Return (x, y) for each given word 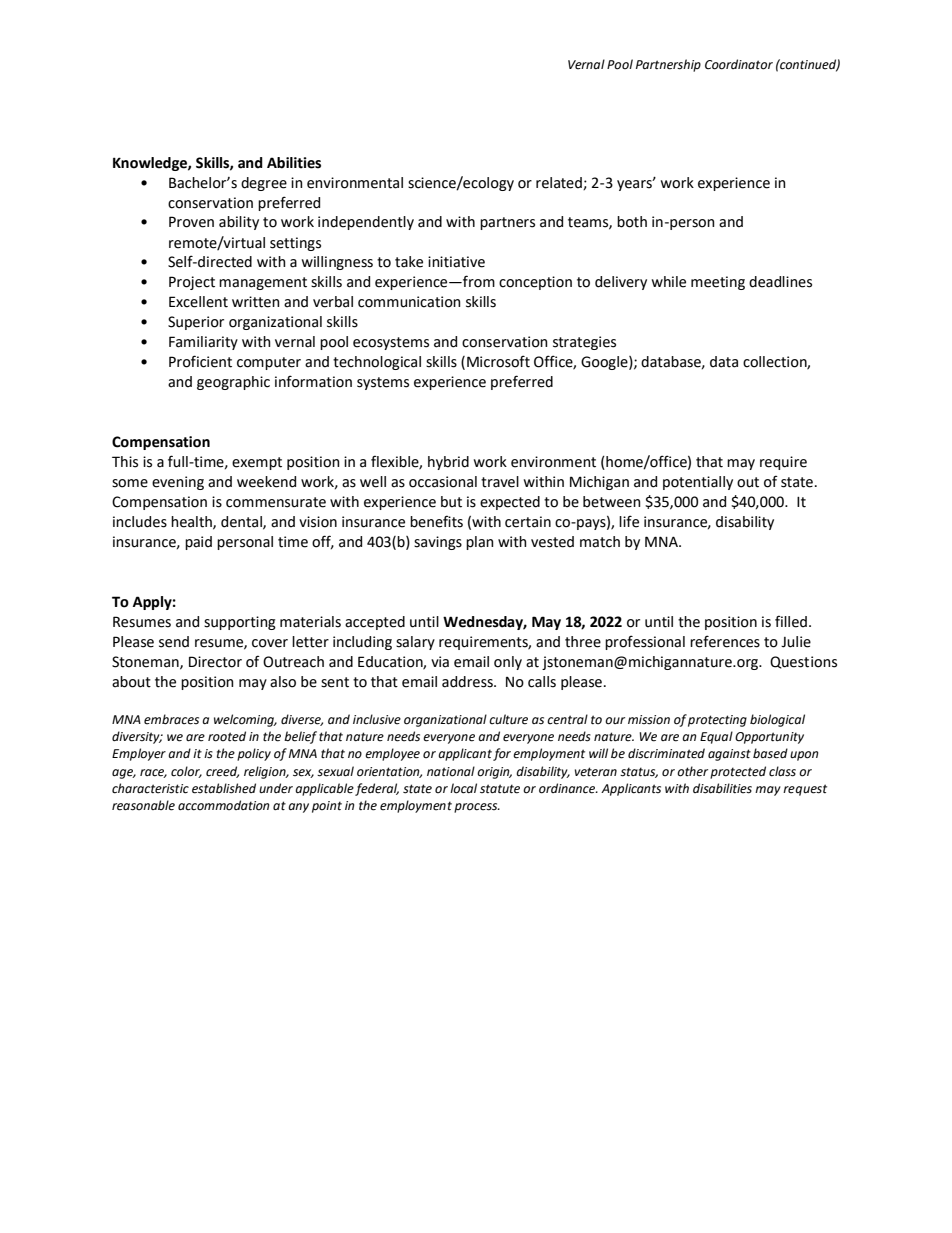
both (632, 222)
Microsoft (498, 361)
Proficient (200, 361)
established (224, 788)
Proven (191, 222)
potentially (698, 483)
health (192, 522)
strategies (584, 343)
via (440, 662)
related (560, 183)
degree (264, 184)
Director (215, 662)
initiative (456, 262)
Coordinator (739, 64)
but (451, 502)
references (725, 641)
